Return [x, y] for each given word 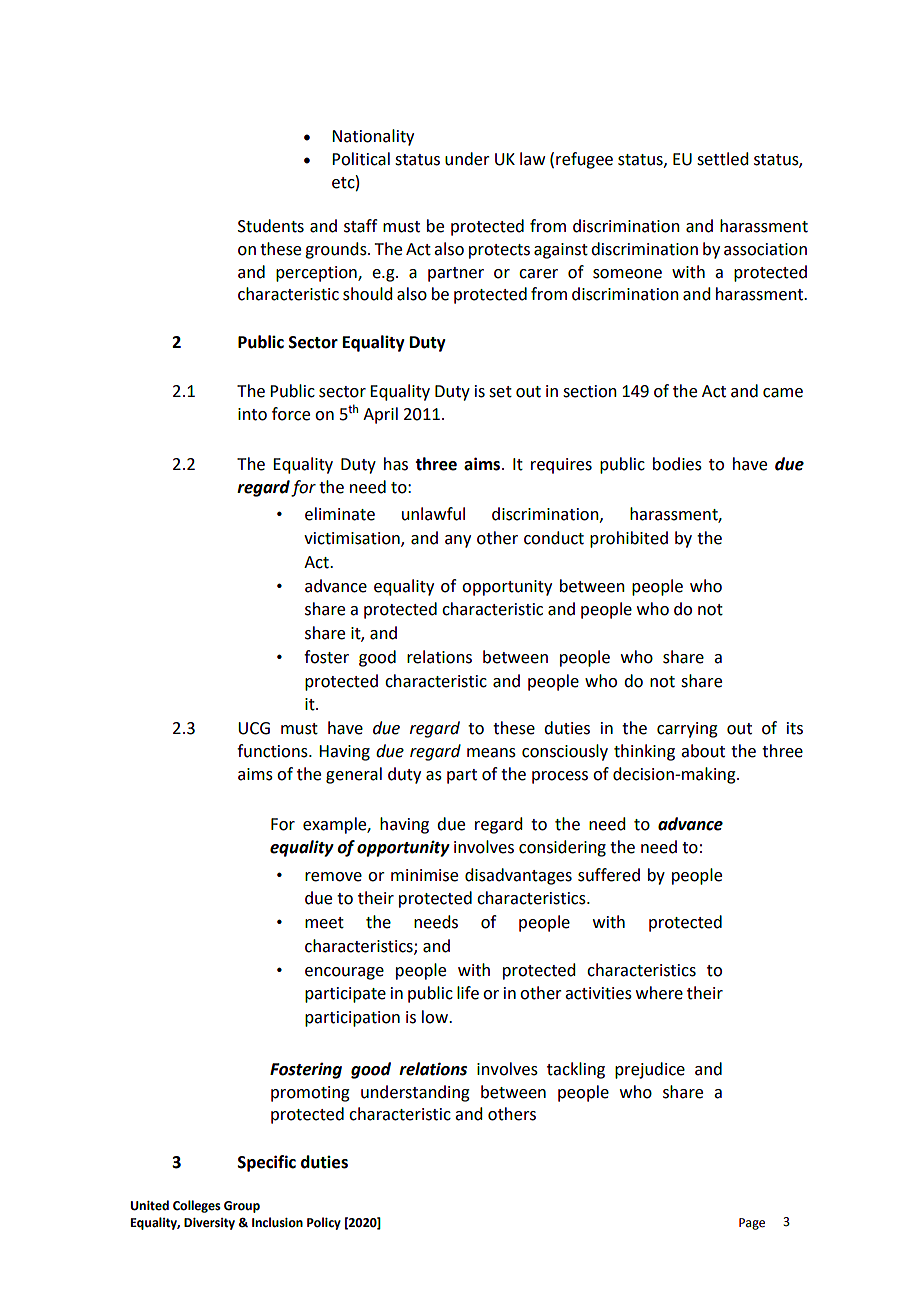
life [468, 993]
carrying [687, 730]
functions [273, 751]
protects [499, 251]
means [491, 753]
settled [722, 159]
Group [242, 1207]
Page [752, 1224]
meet [324, 923]
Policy [324, 1223]
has [396, 464]
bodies [677, 464]
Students [271, 226]
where [659, 993]
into [252, 414]
